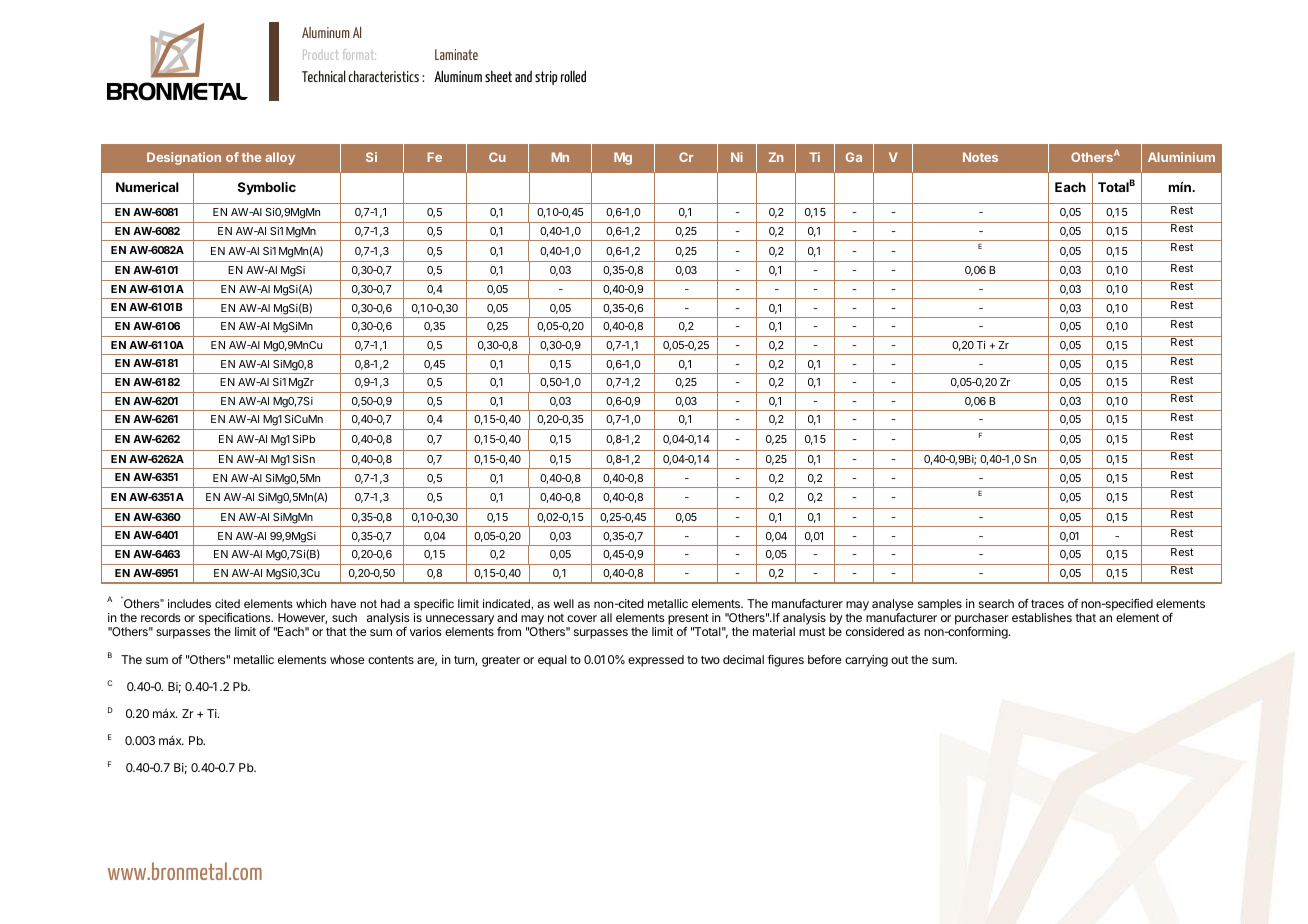 This image has width=1308, height=924. Describe the element at coordinates (563, 603) in the image. I see `well` at that location.
